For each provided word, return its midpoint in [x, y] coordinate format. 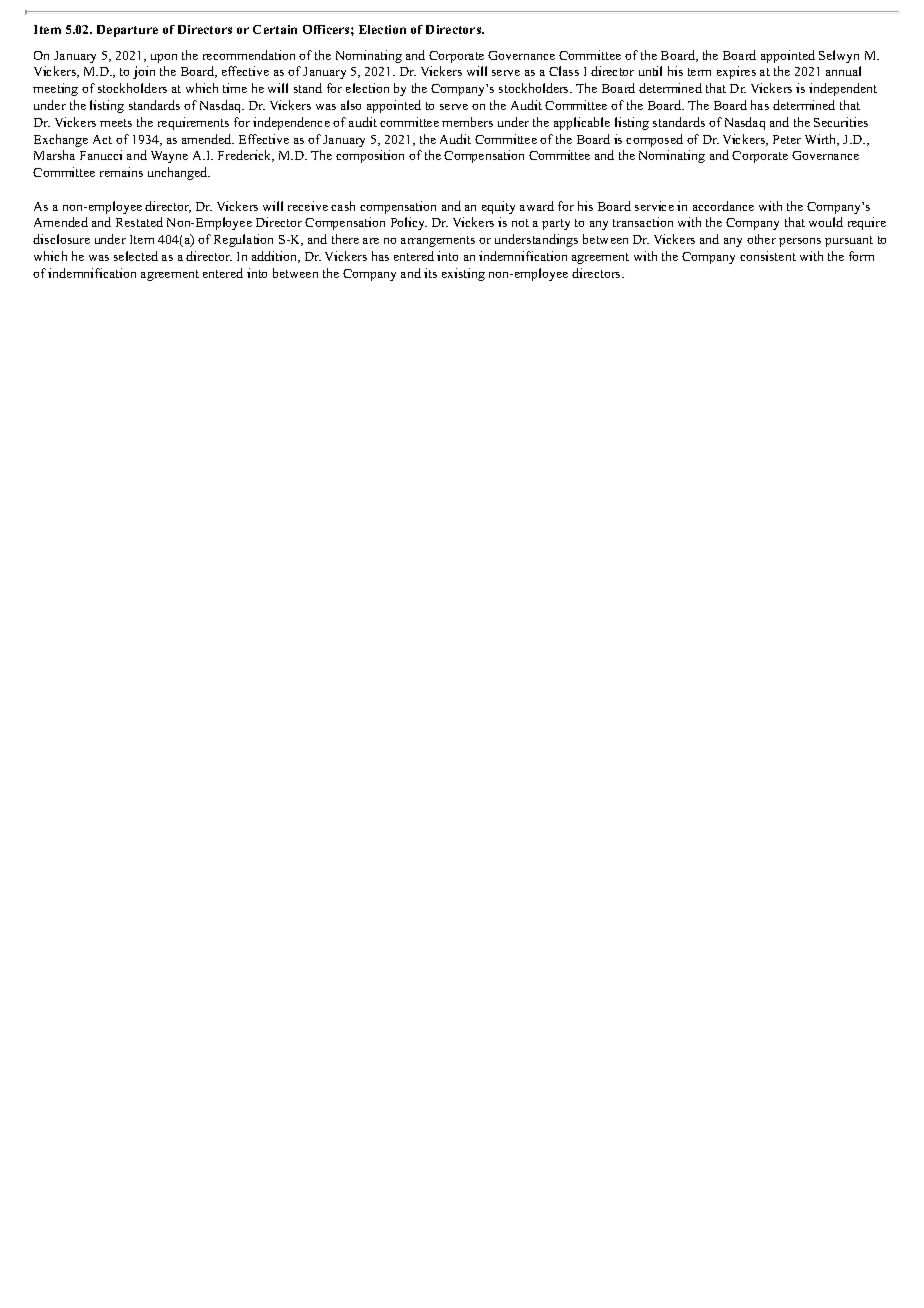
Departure [127, 31]
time [235, 88]
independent [843, 89]
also [351, 105]
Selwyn [839, 56]
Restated [139, 222]
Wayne [169, 157]
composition [370, 156]
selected [136, 256]
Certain [275, 29]
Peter [787, 139]
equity [498, 207]
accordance [723, 206]
